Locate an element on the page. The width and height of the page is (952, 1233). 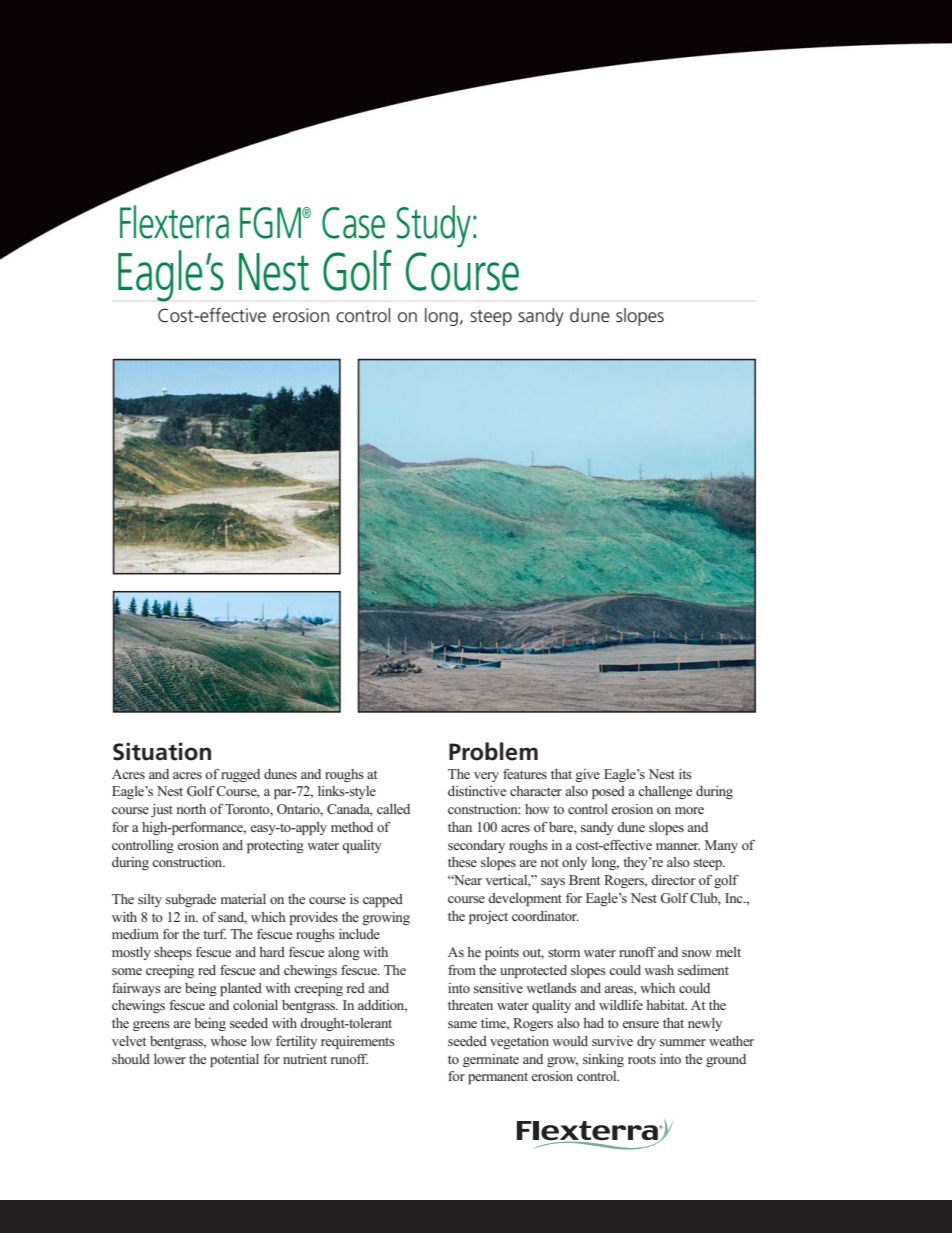
Case is located at coordinates (353, 223).
